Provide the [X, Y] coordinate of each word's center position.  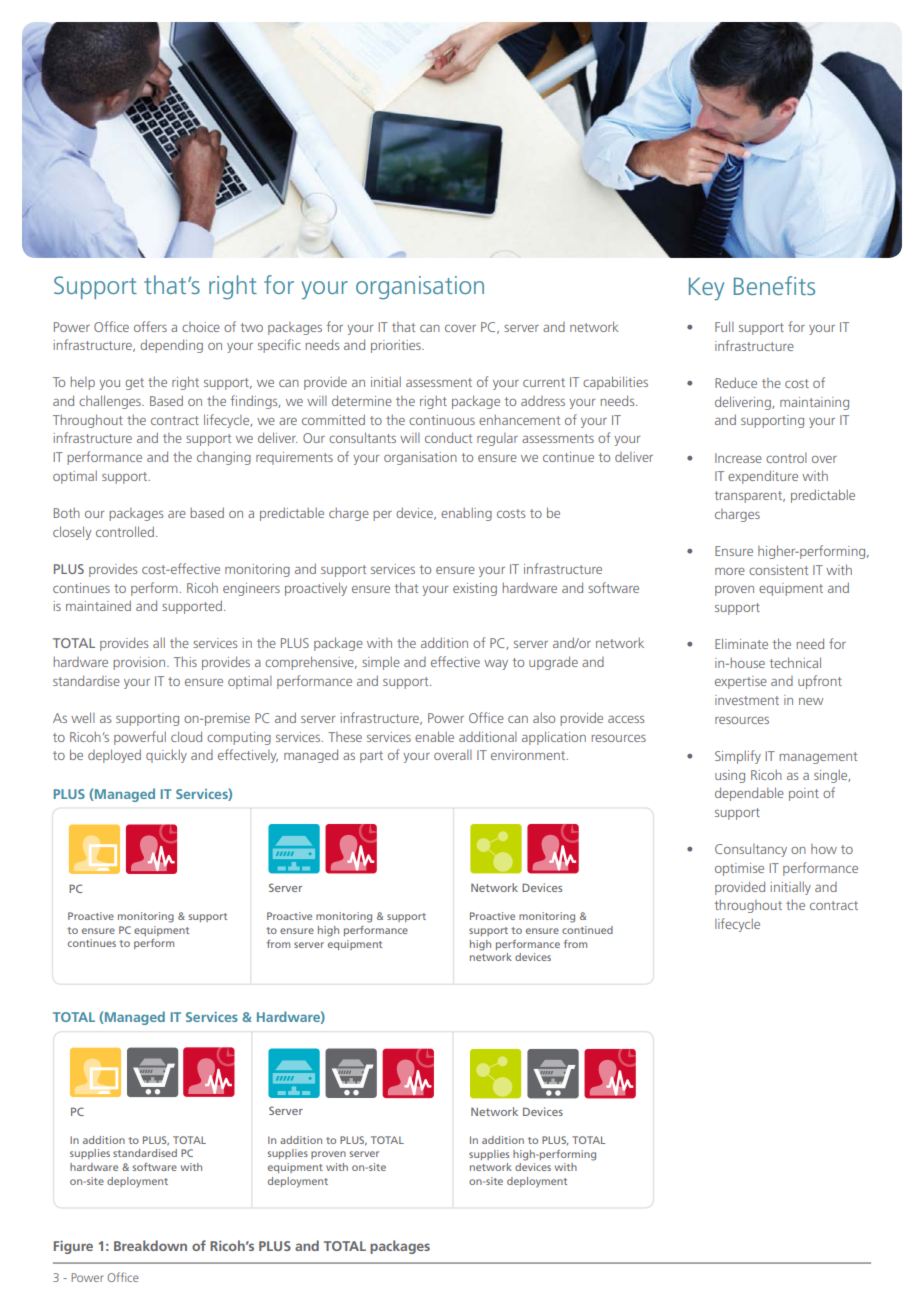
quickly [166, 756]
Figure [73, 1247]
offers [150, 326]
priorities [397, 346]
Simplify [738, 757]
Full [724, 326]
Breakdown [150, 1245]
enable [434, 736]
